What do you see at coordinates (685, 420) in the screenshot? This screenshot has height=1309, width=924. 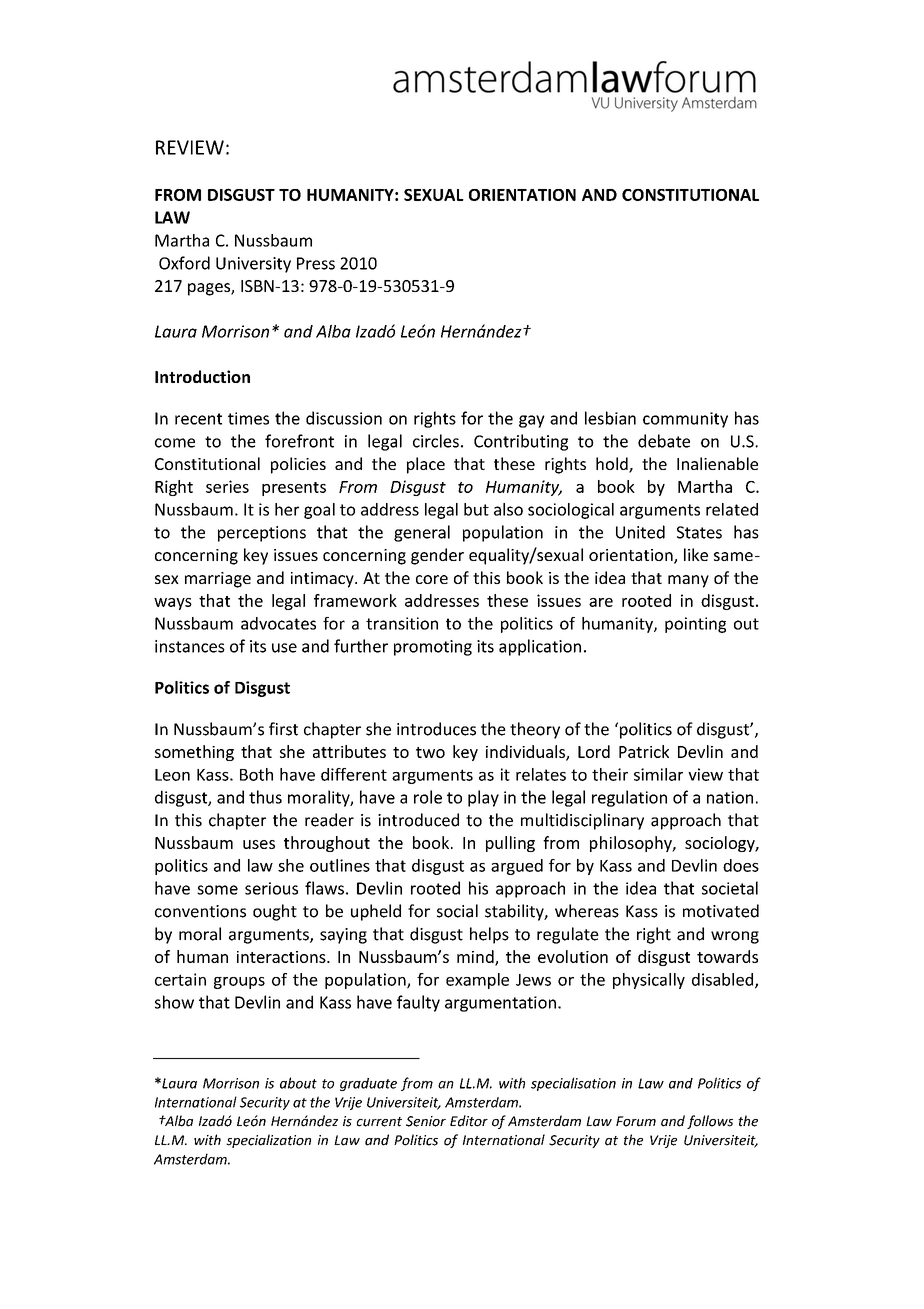 I see `community` at bounding box center [685, 420].
